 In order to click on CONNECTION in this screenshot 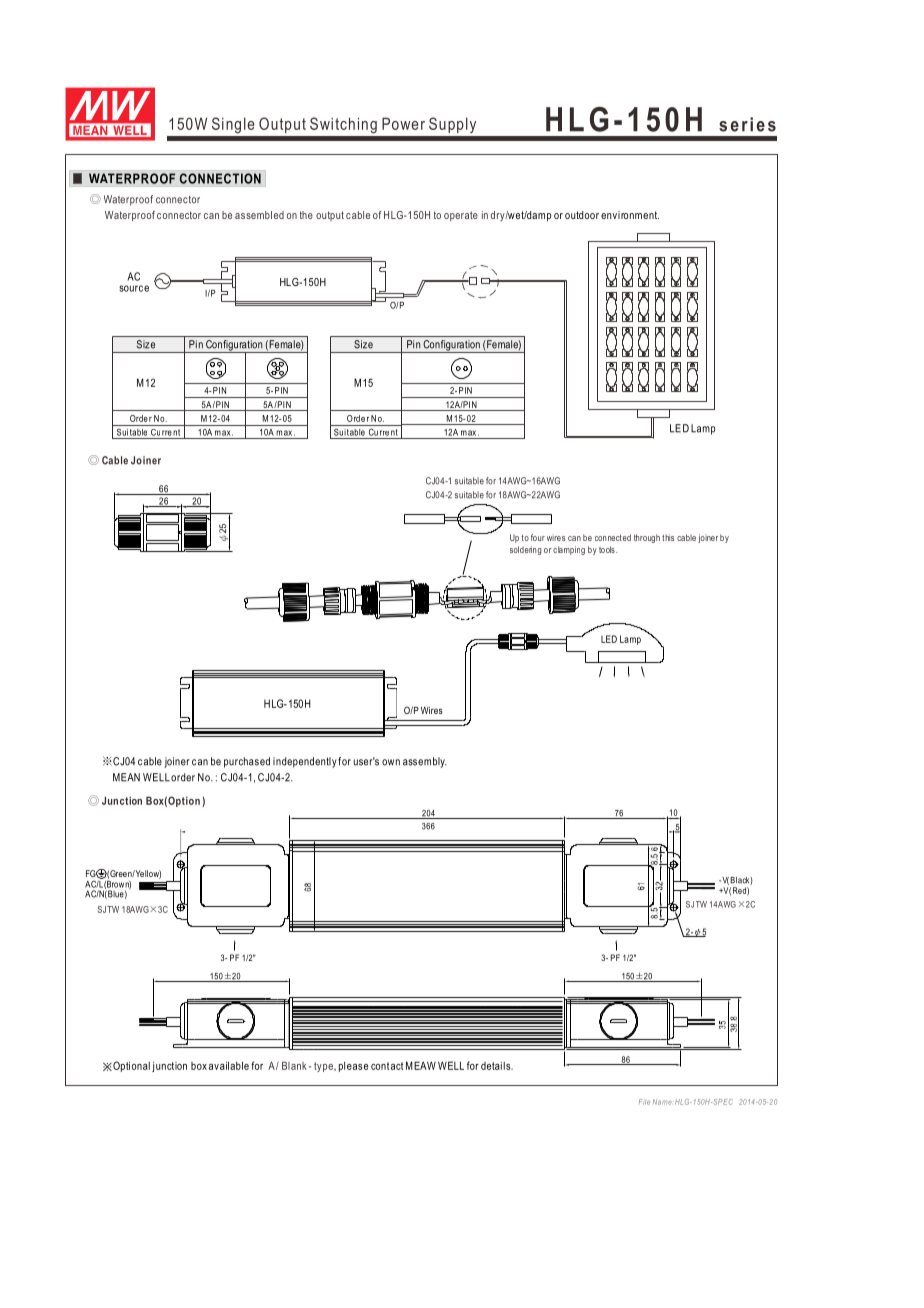, I will do `click(220, 178)`.
